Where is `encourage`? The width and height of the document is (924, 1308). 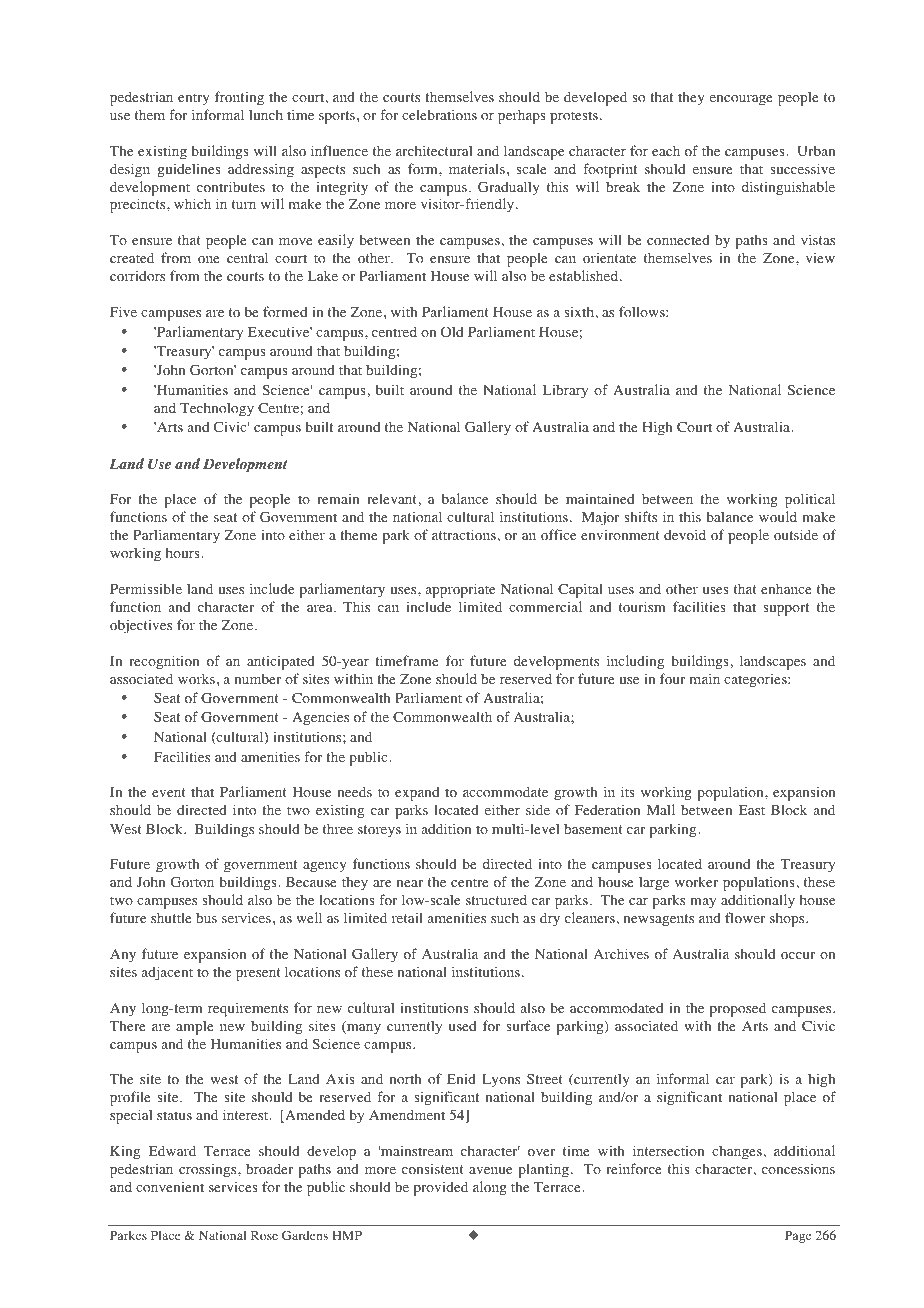
encourage is located at coordinates (741, 100).
